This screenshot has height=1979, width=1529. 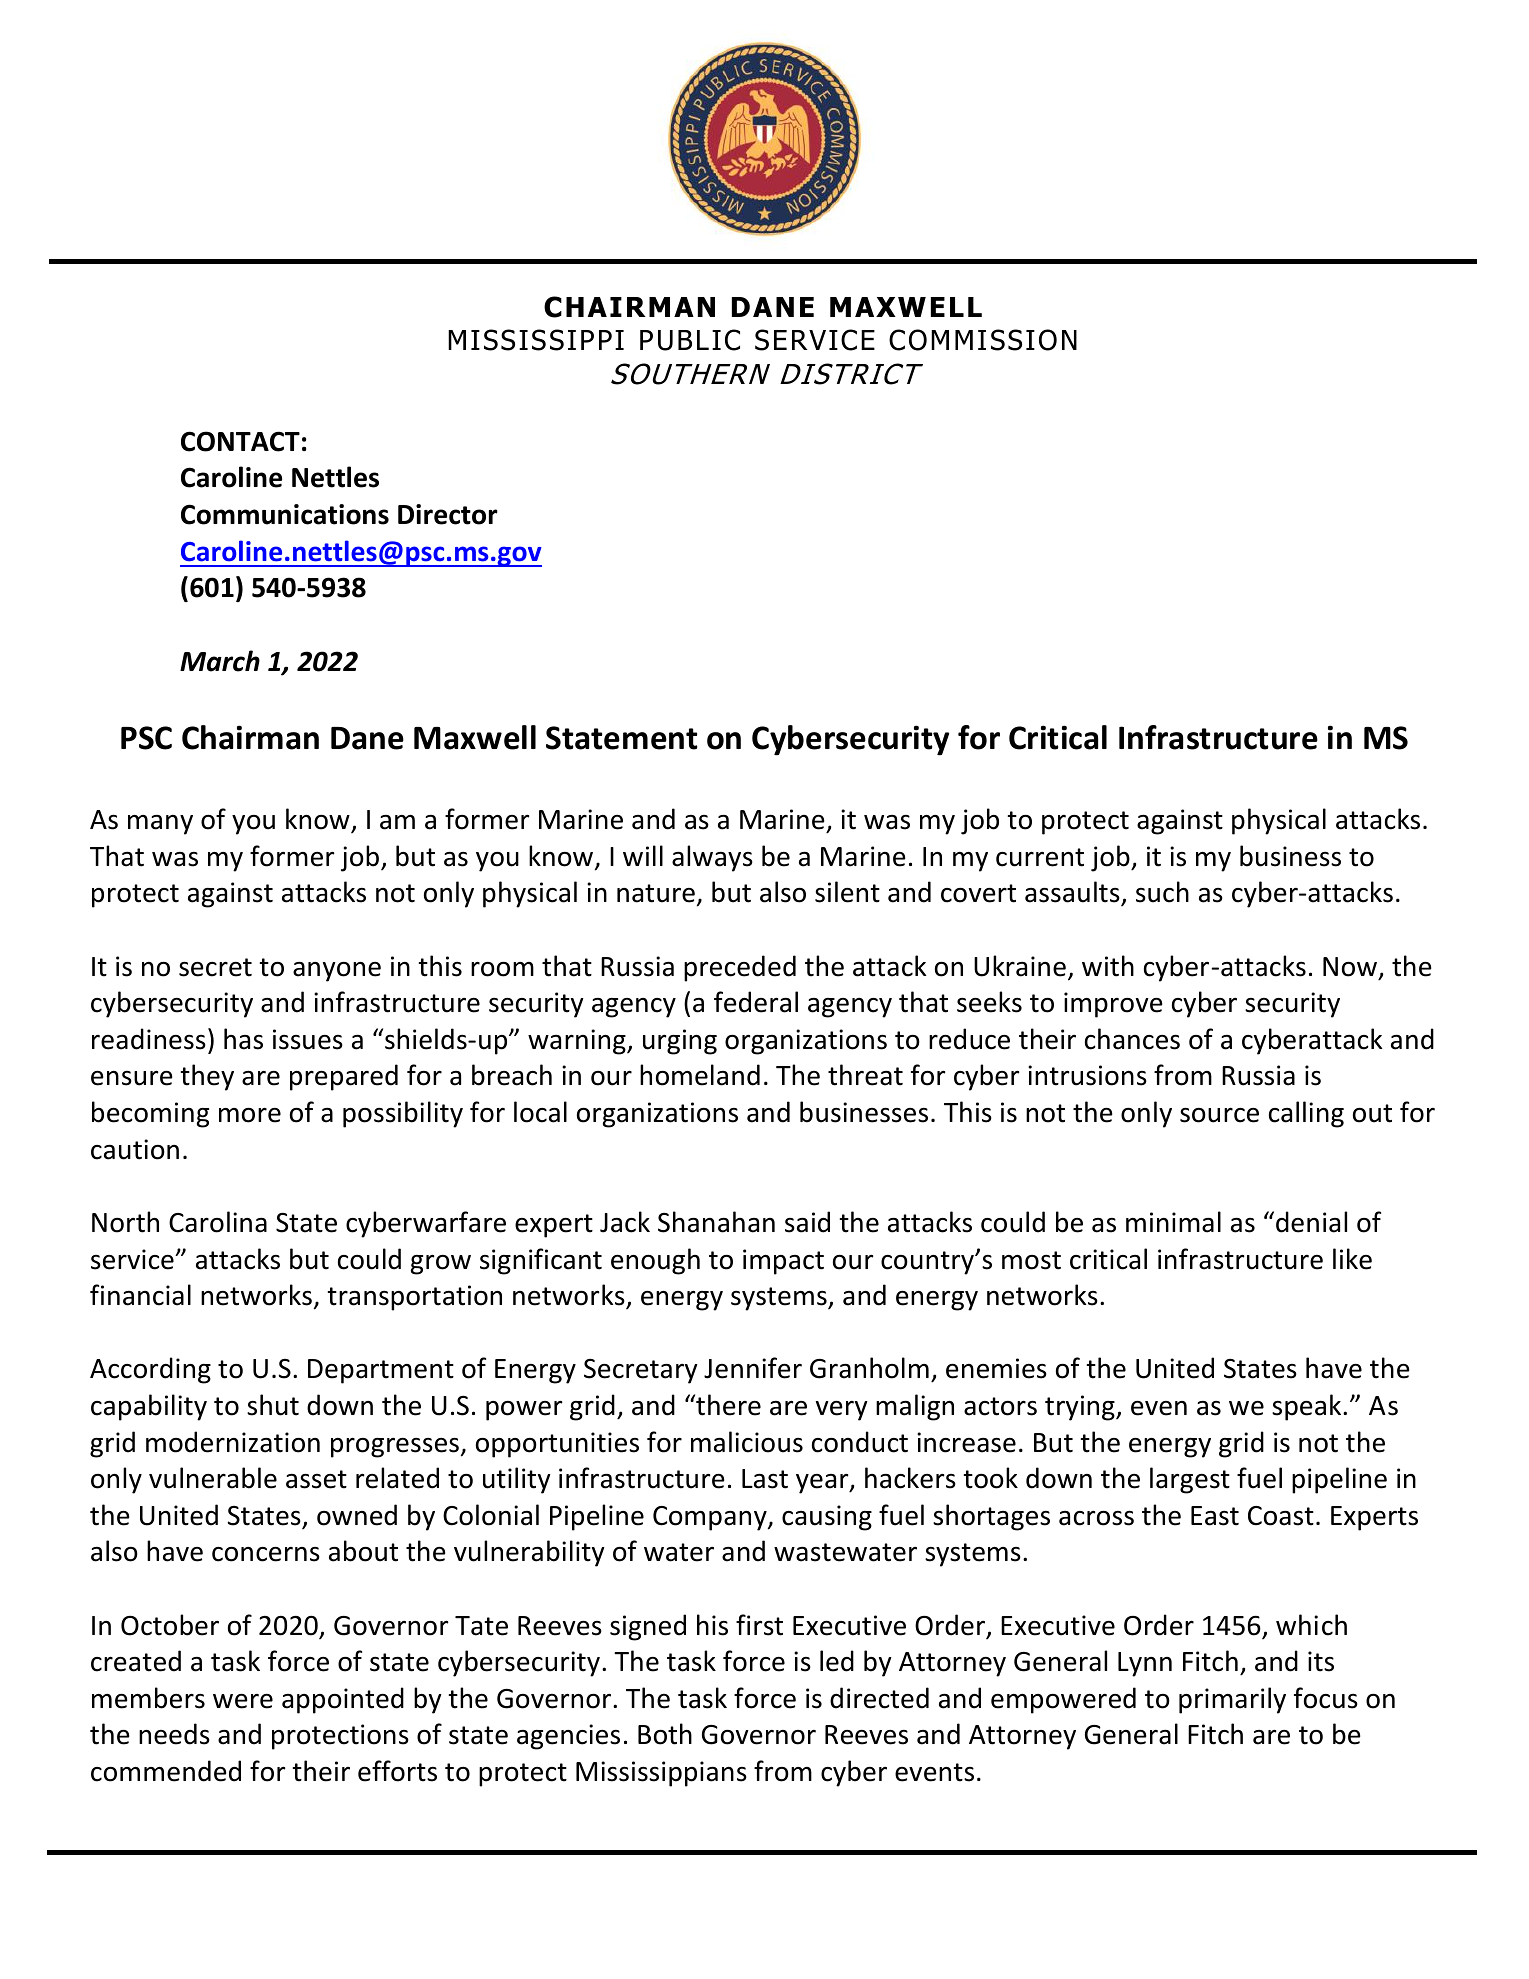 I want to click on always, so click(x=712, y=858).
